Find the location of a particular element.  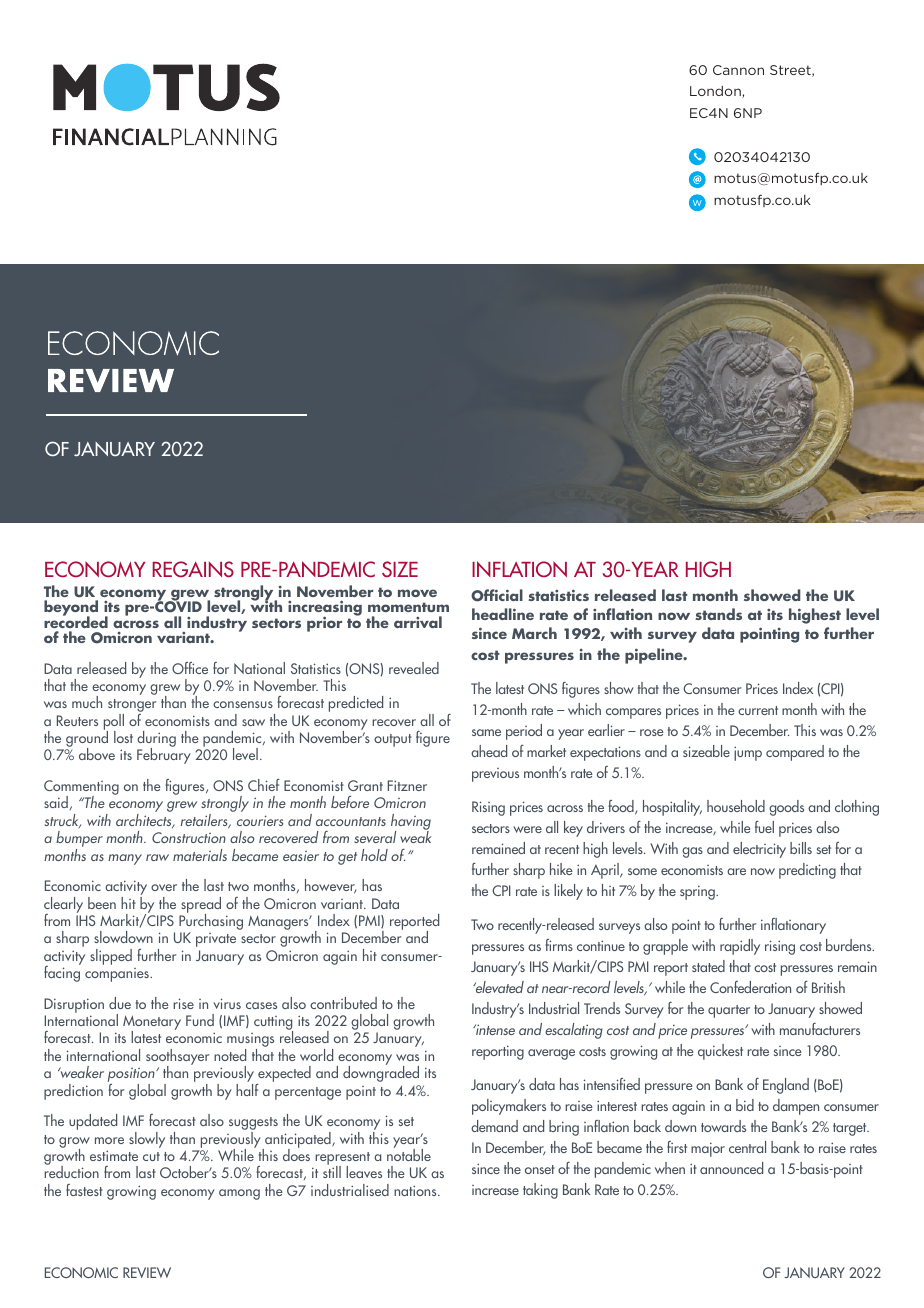

elevated is located at coordinates (498, 987).
